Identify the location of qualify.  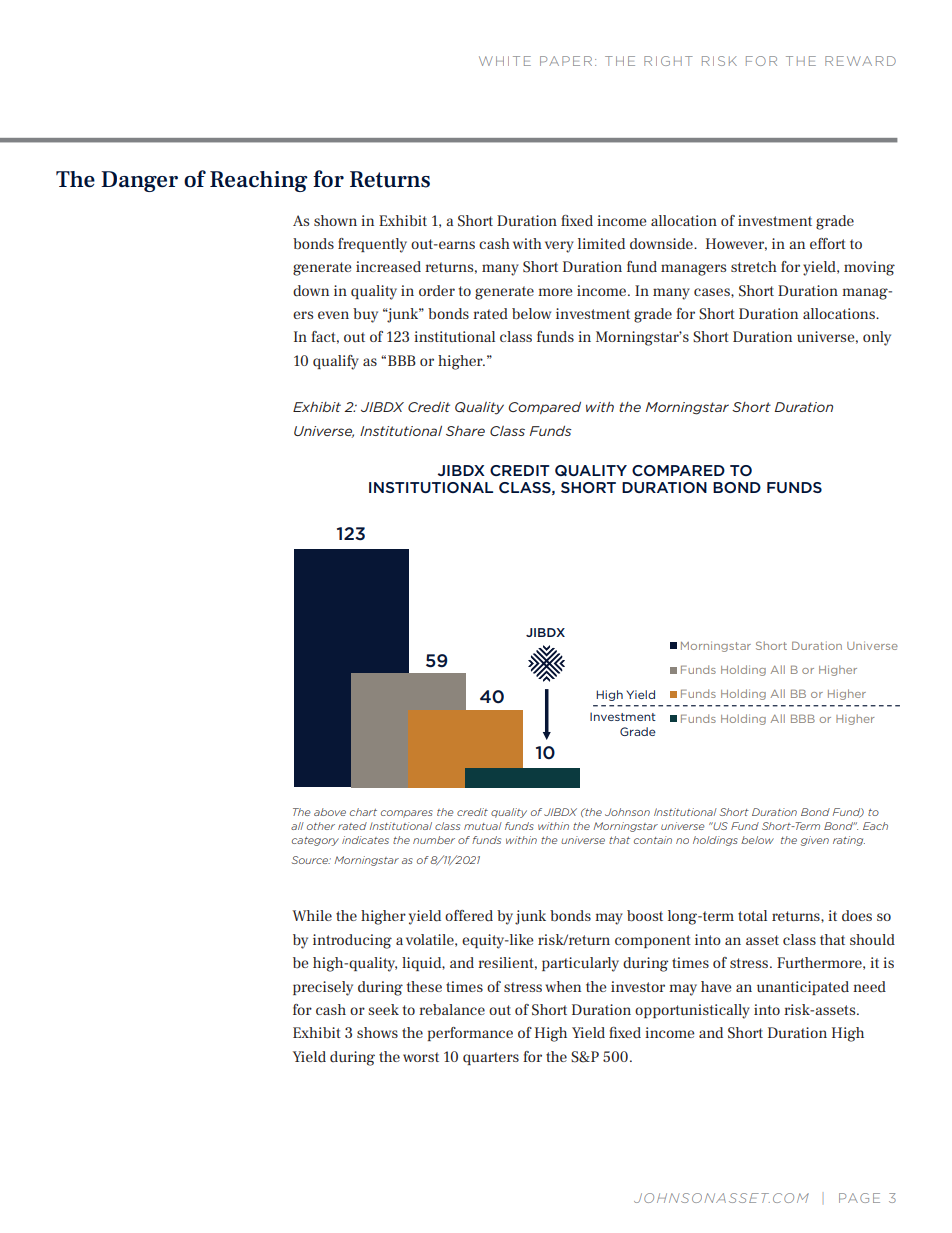
(336, 362).
